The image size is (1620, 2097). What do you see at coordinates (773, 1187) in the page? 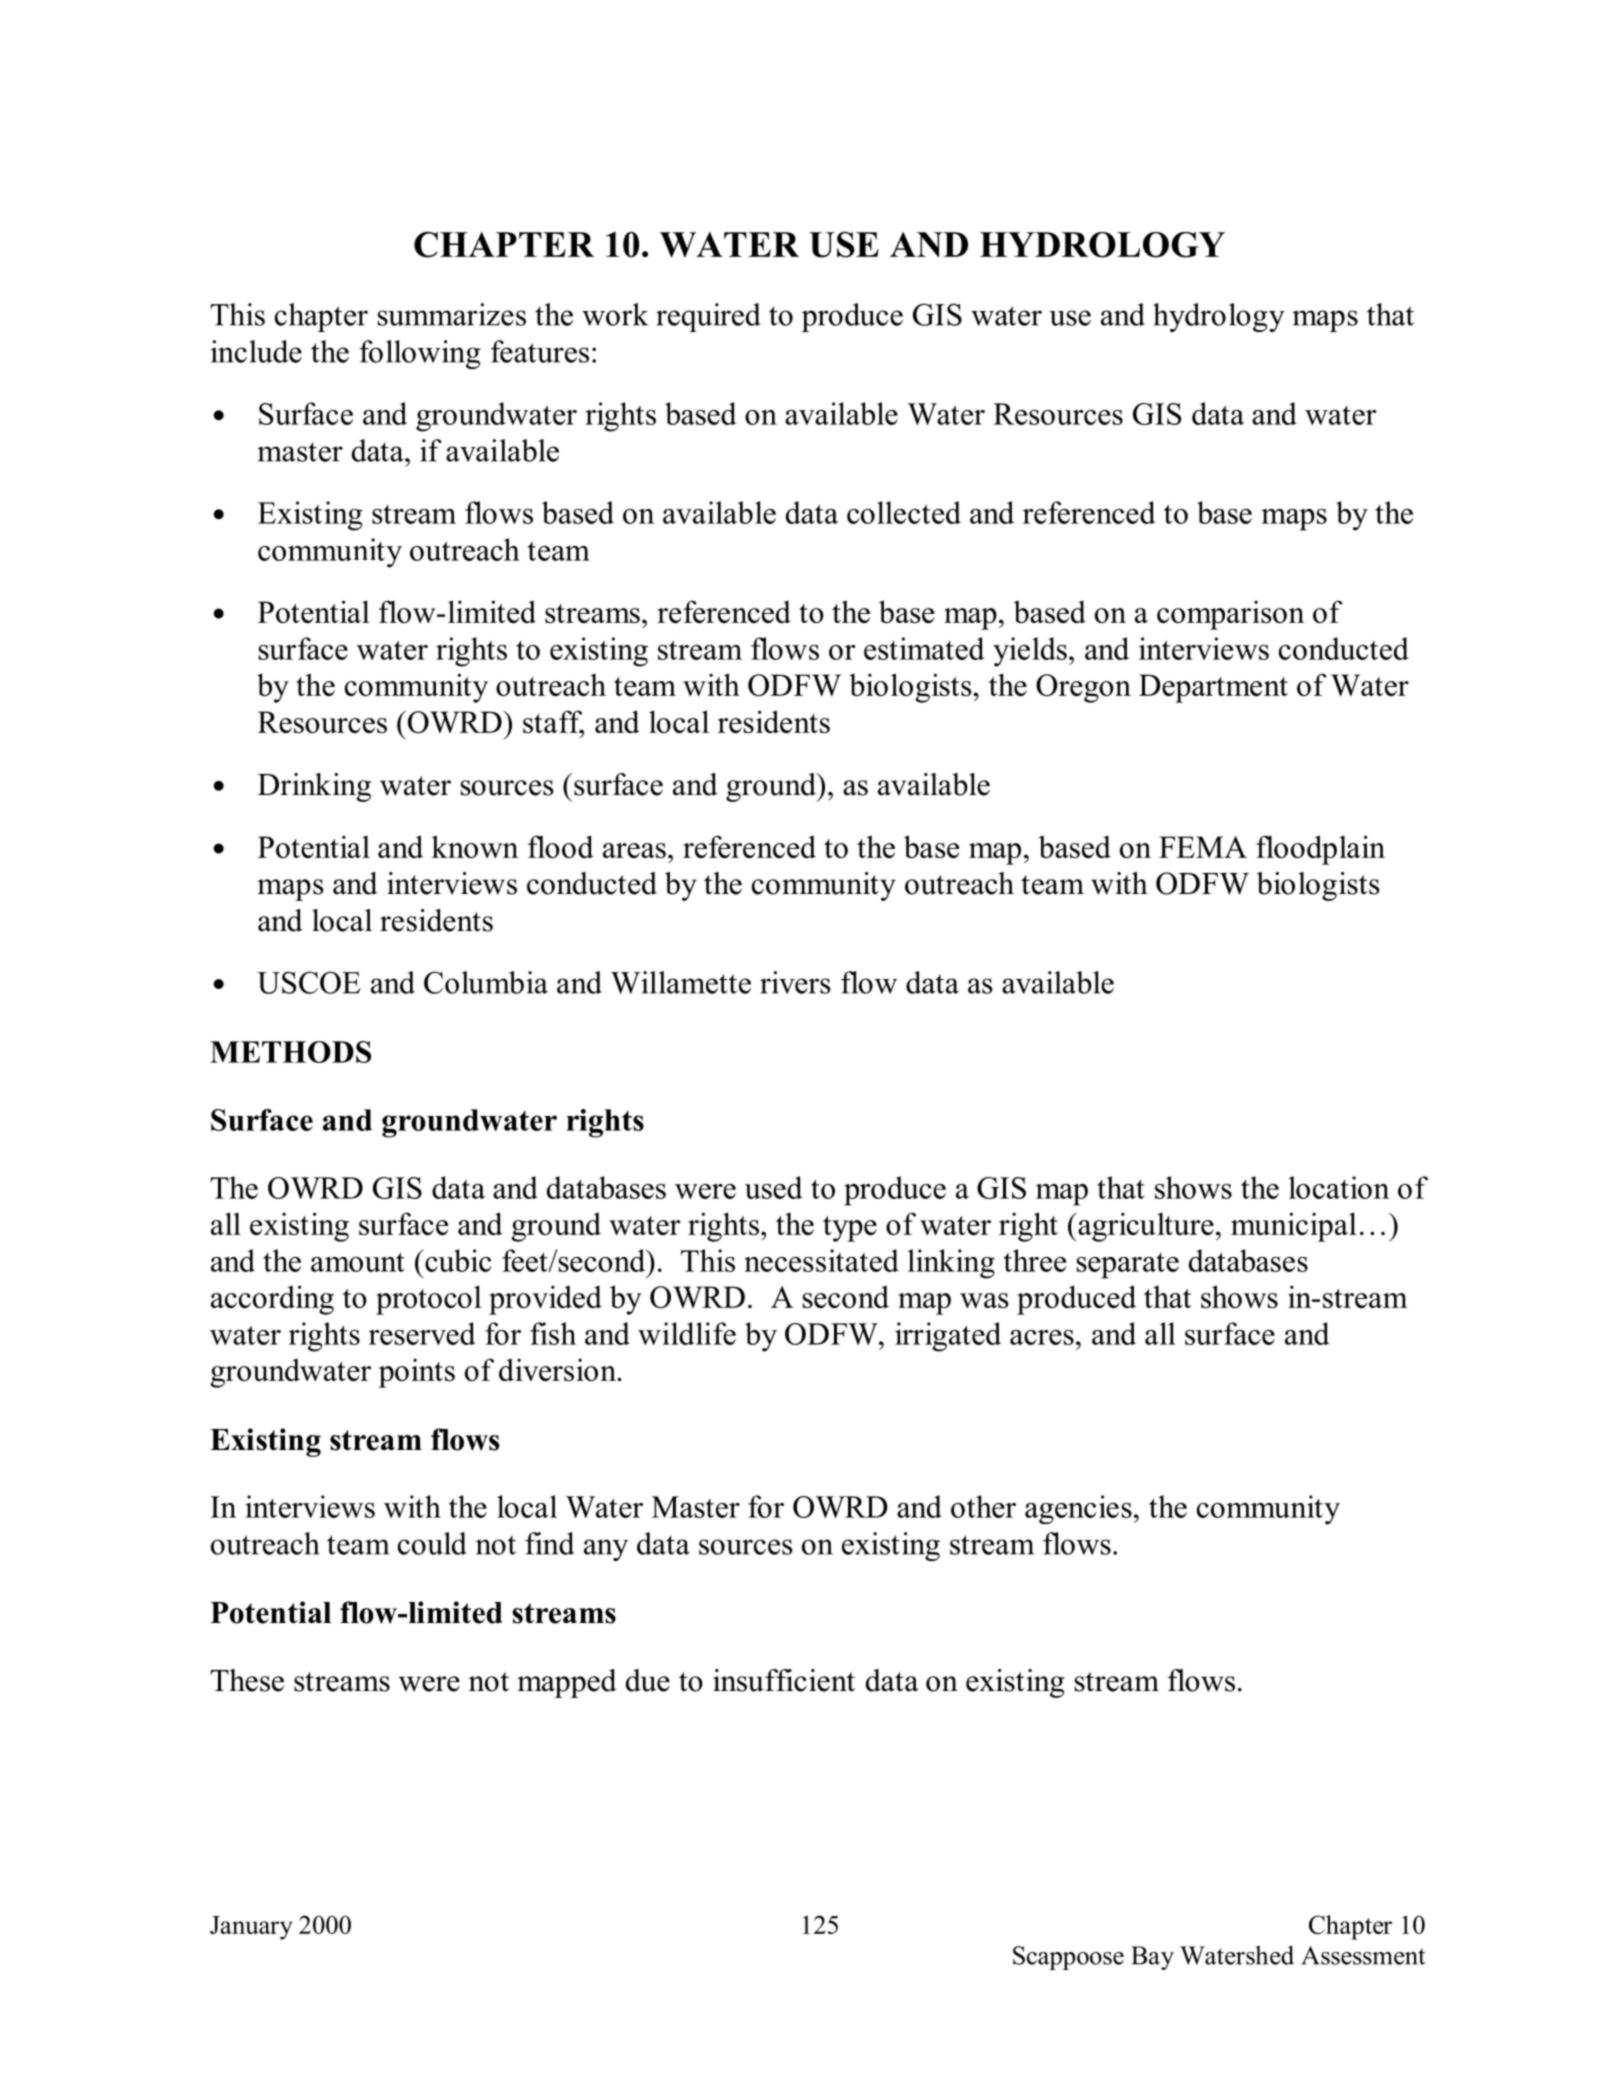
I see `used` at bounding box center [773, 1187].
